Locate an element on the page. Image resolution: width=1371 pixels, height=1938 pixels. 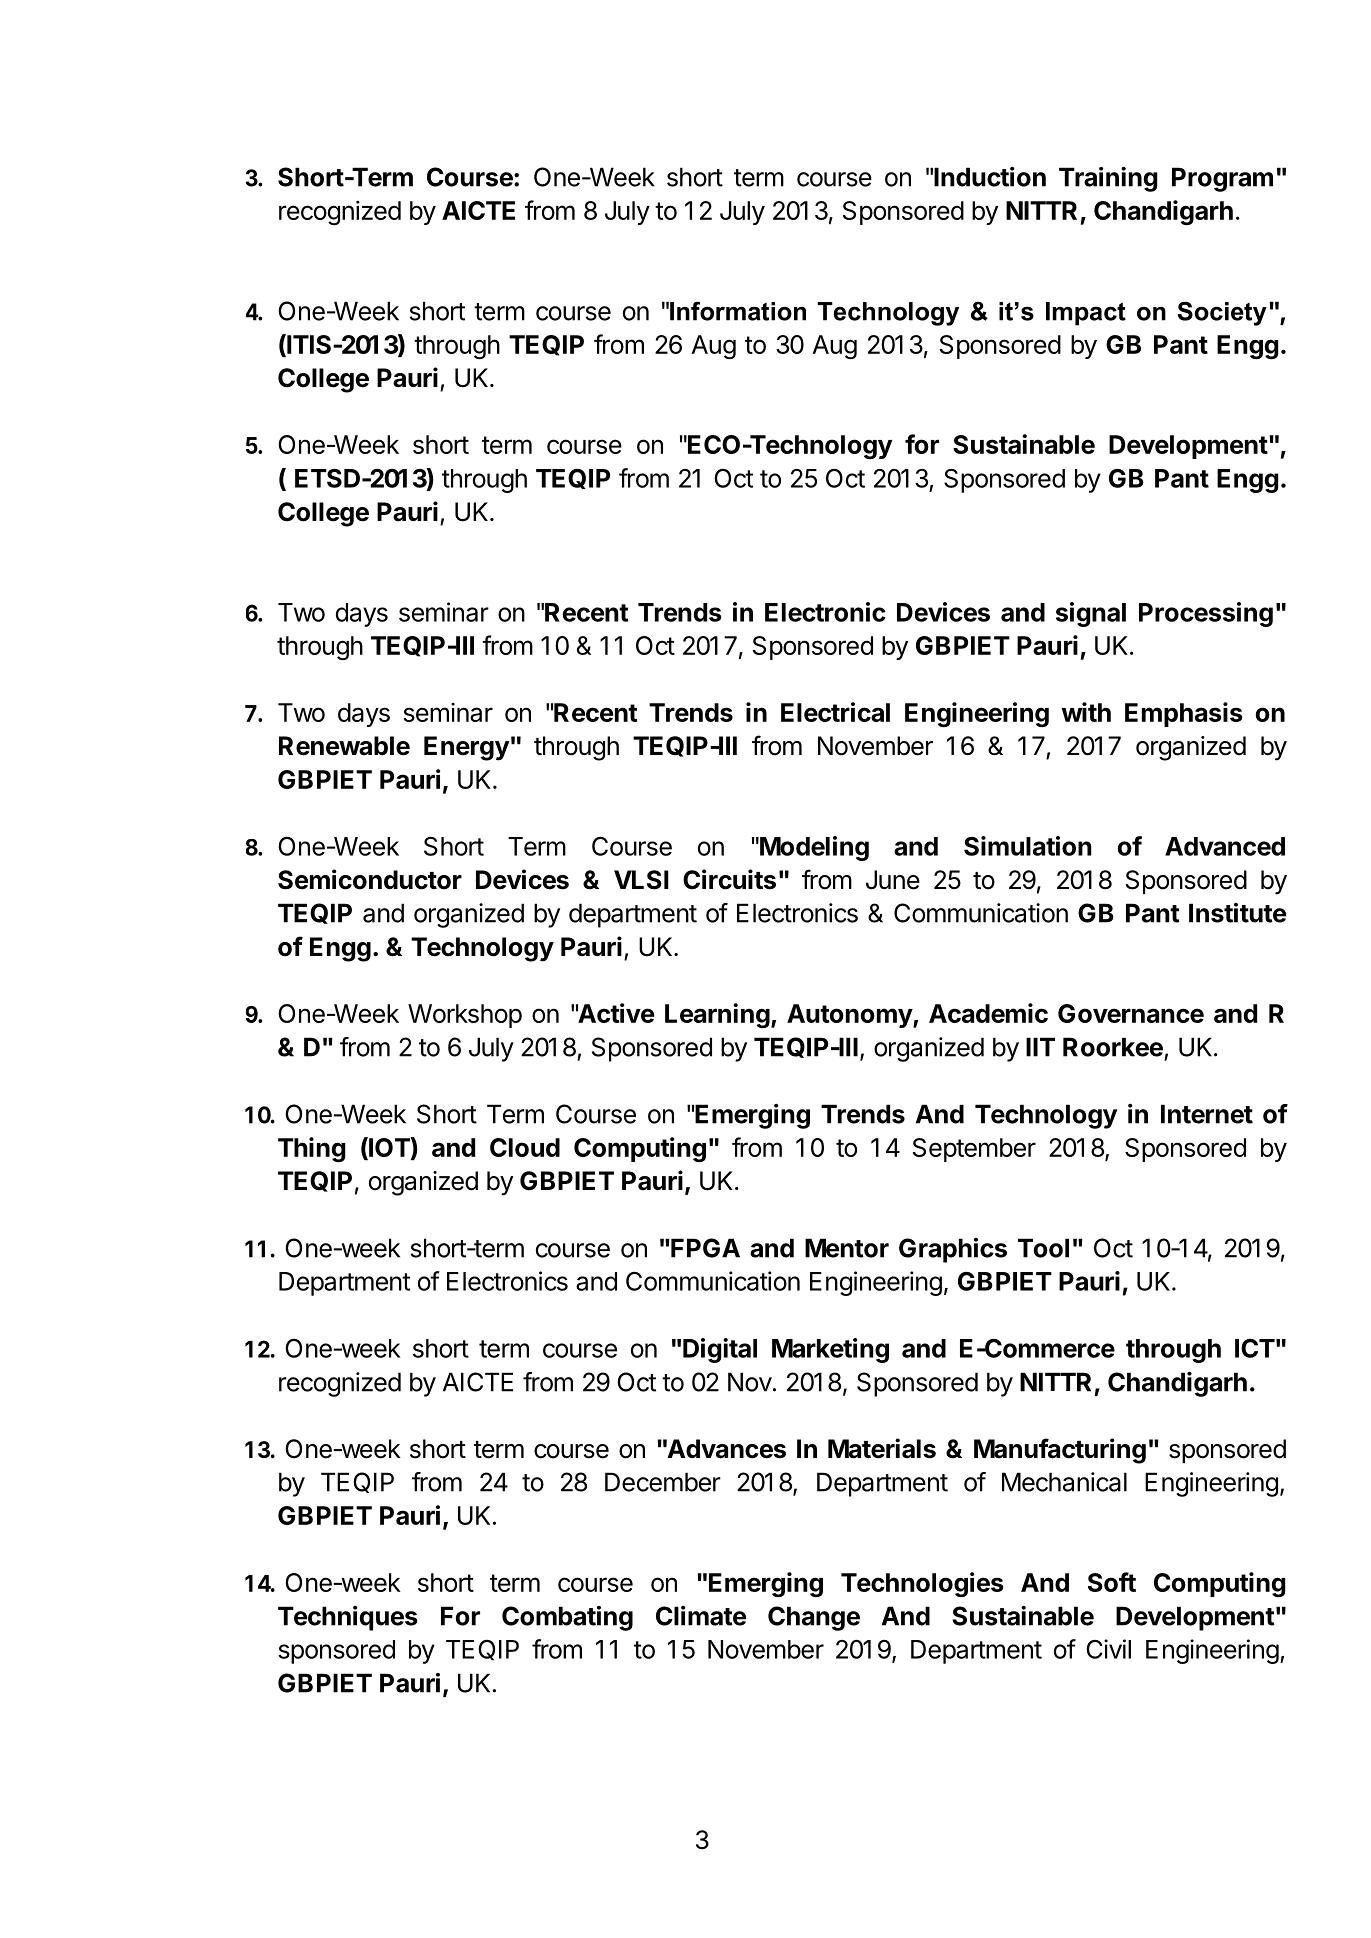
signal is located at coordinates (1091, 614).
